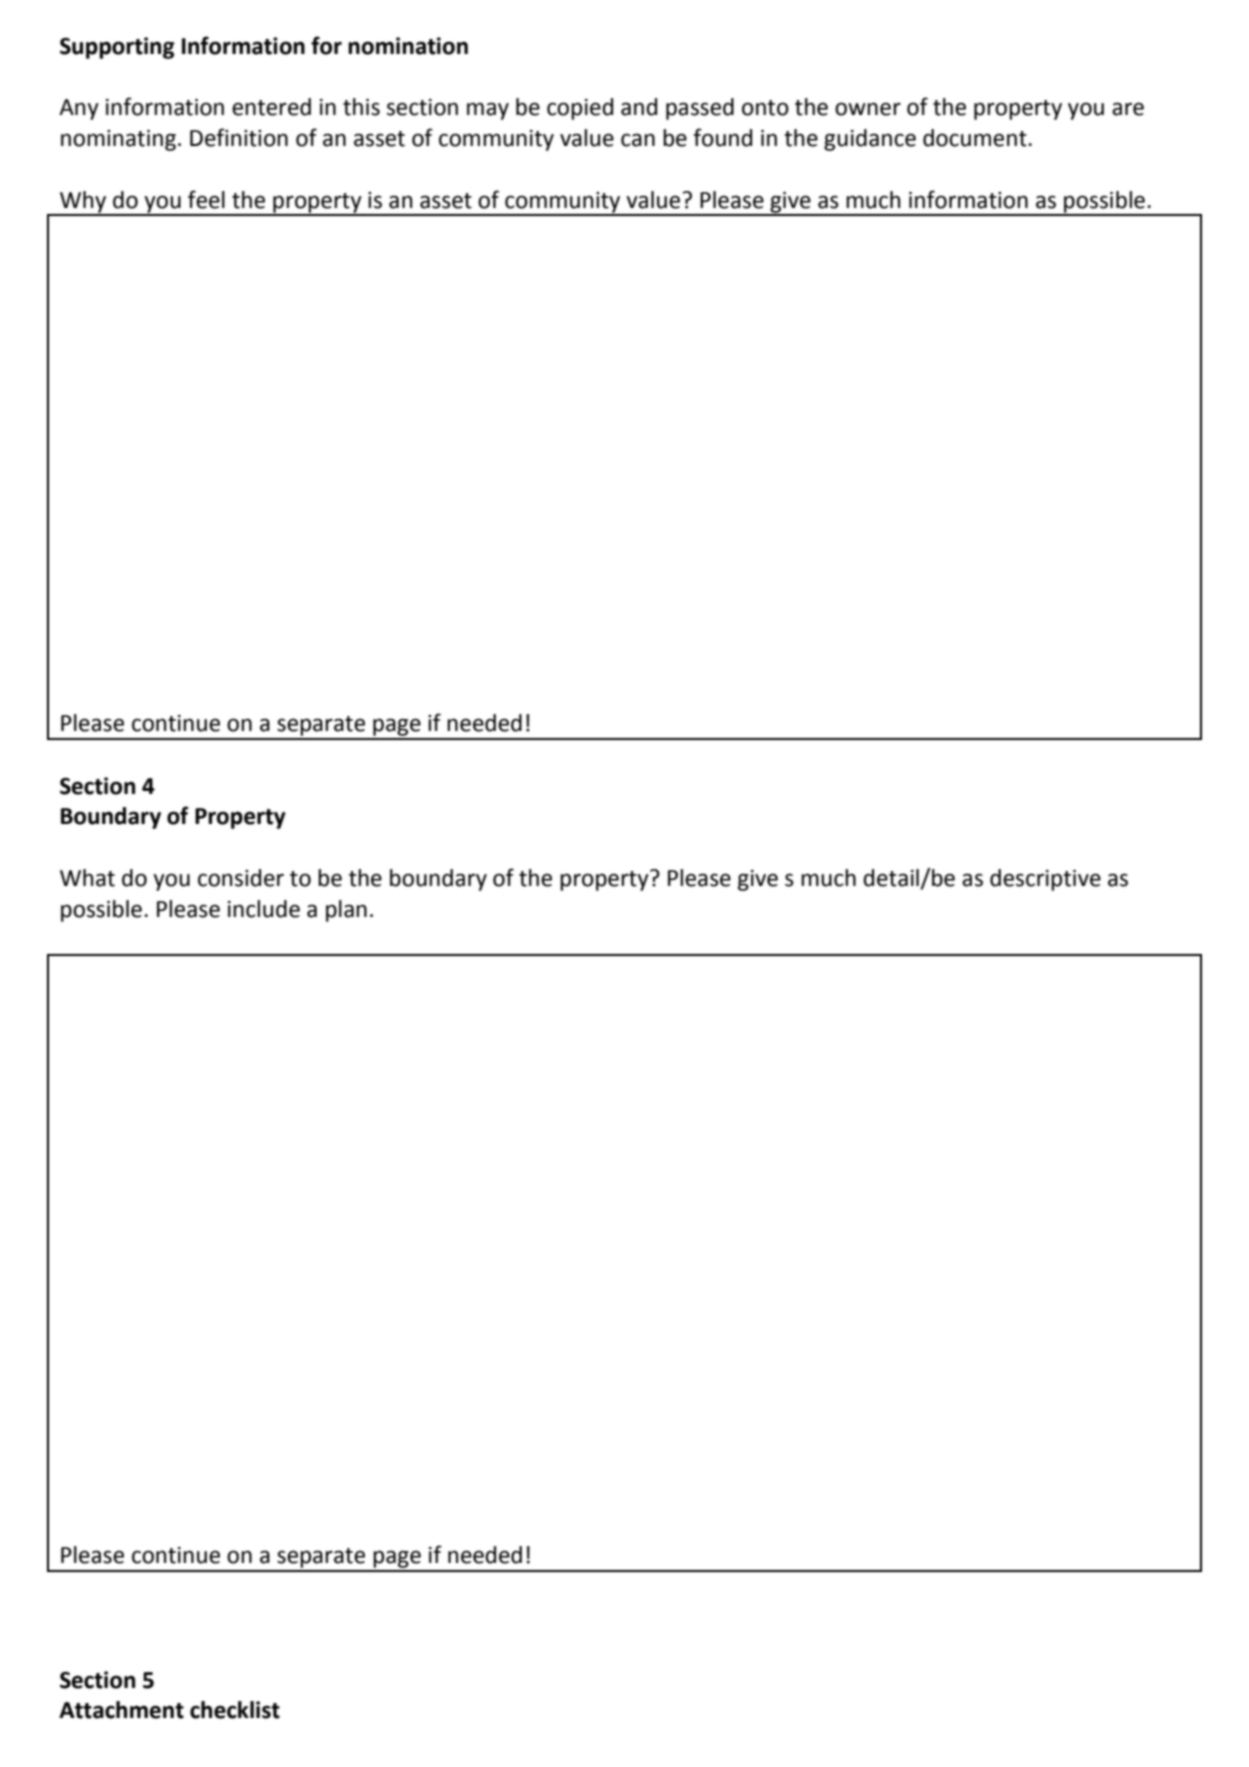 The image size is (1249, 1767). Describe the element at coordinates (870, 140) in the screenshot. I see `guidance` at that location.
